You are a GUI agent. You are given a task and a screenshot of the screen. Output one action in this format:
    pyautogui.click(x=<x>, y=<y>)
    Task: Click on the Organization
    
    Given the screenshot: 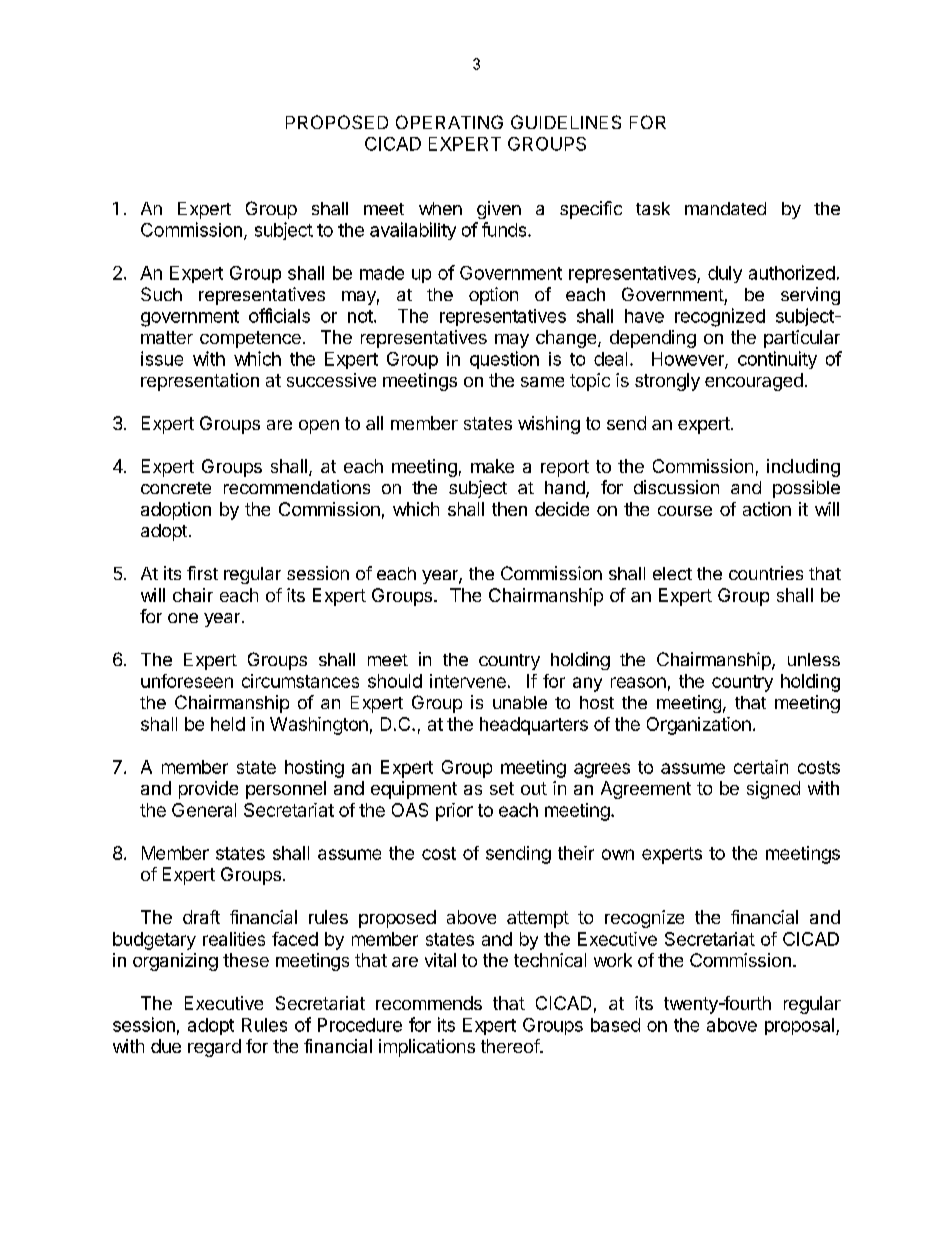 What is the action you would take?
    pyautogui.click(x=699, y=726)
